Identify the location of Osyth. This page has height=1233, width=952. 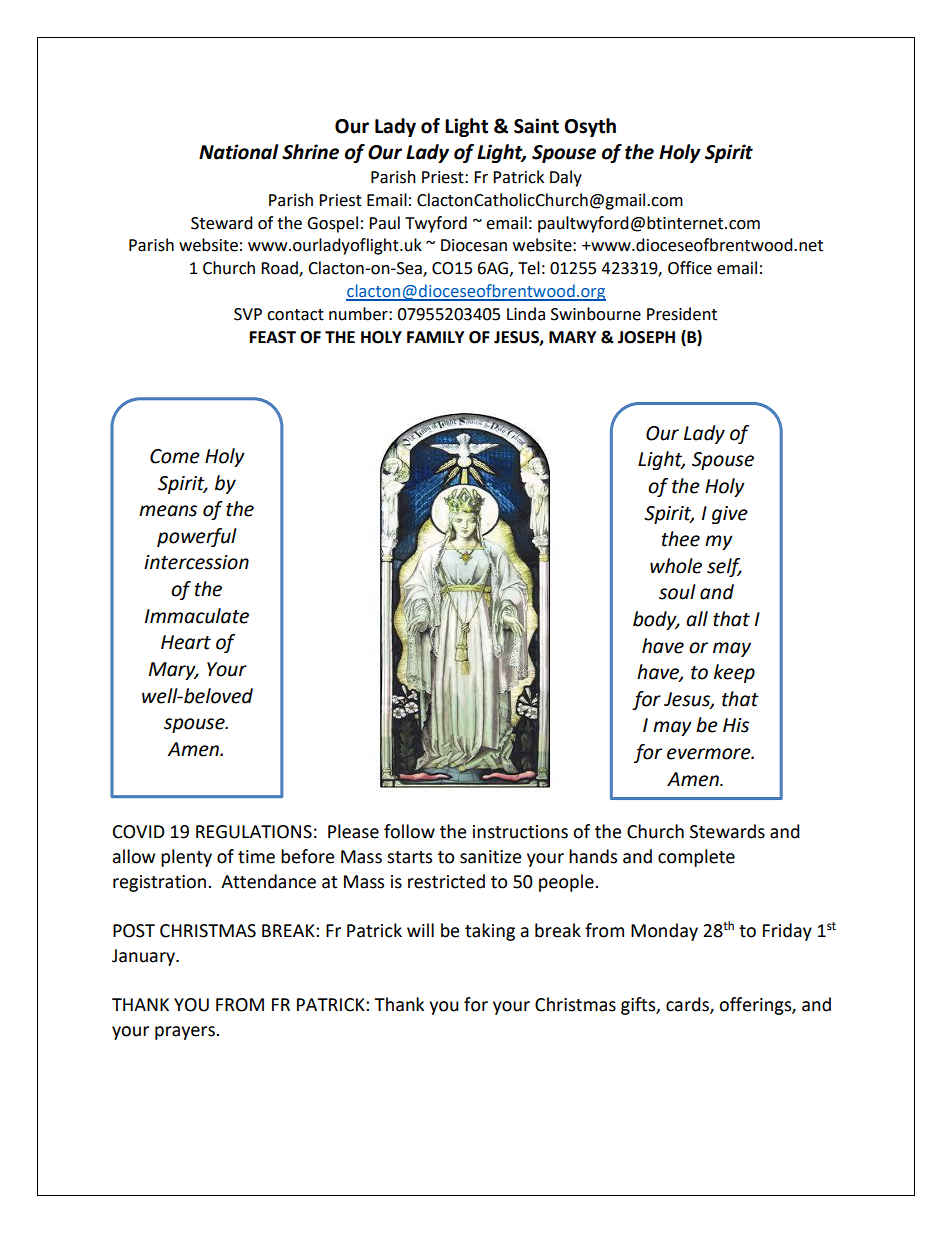
(590, 127).
